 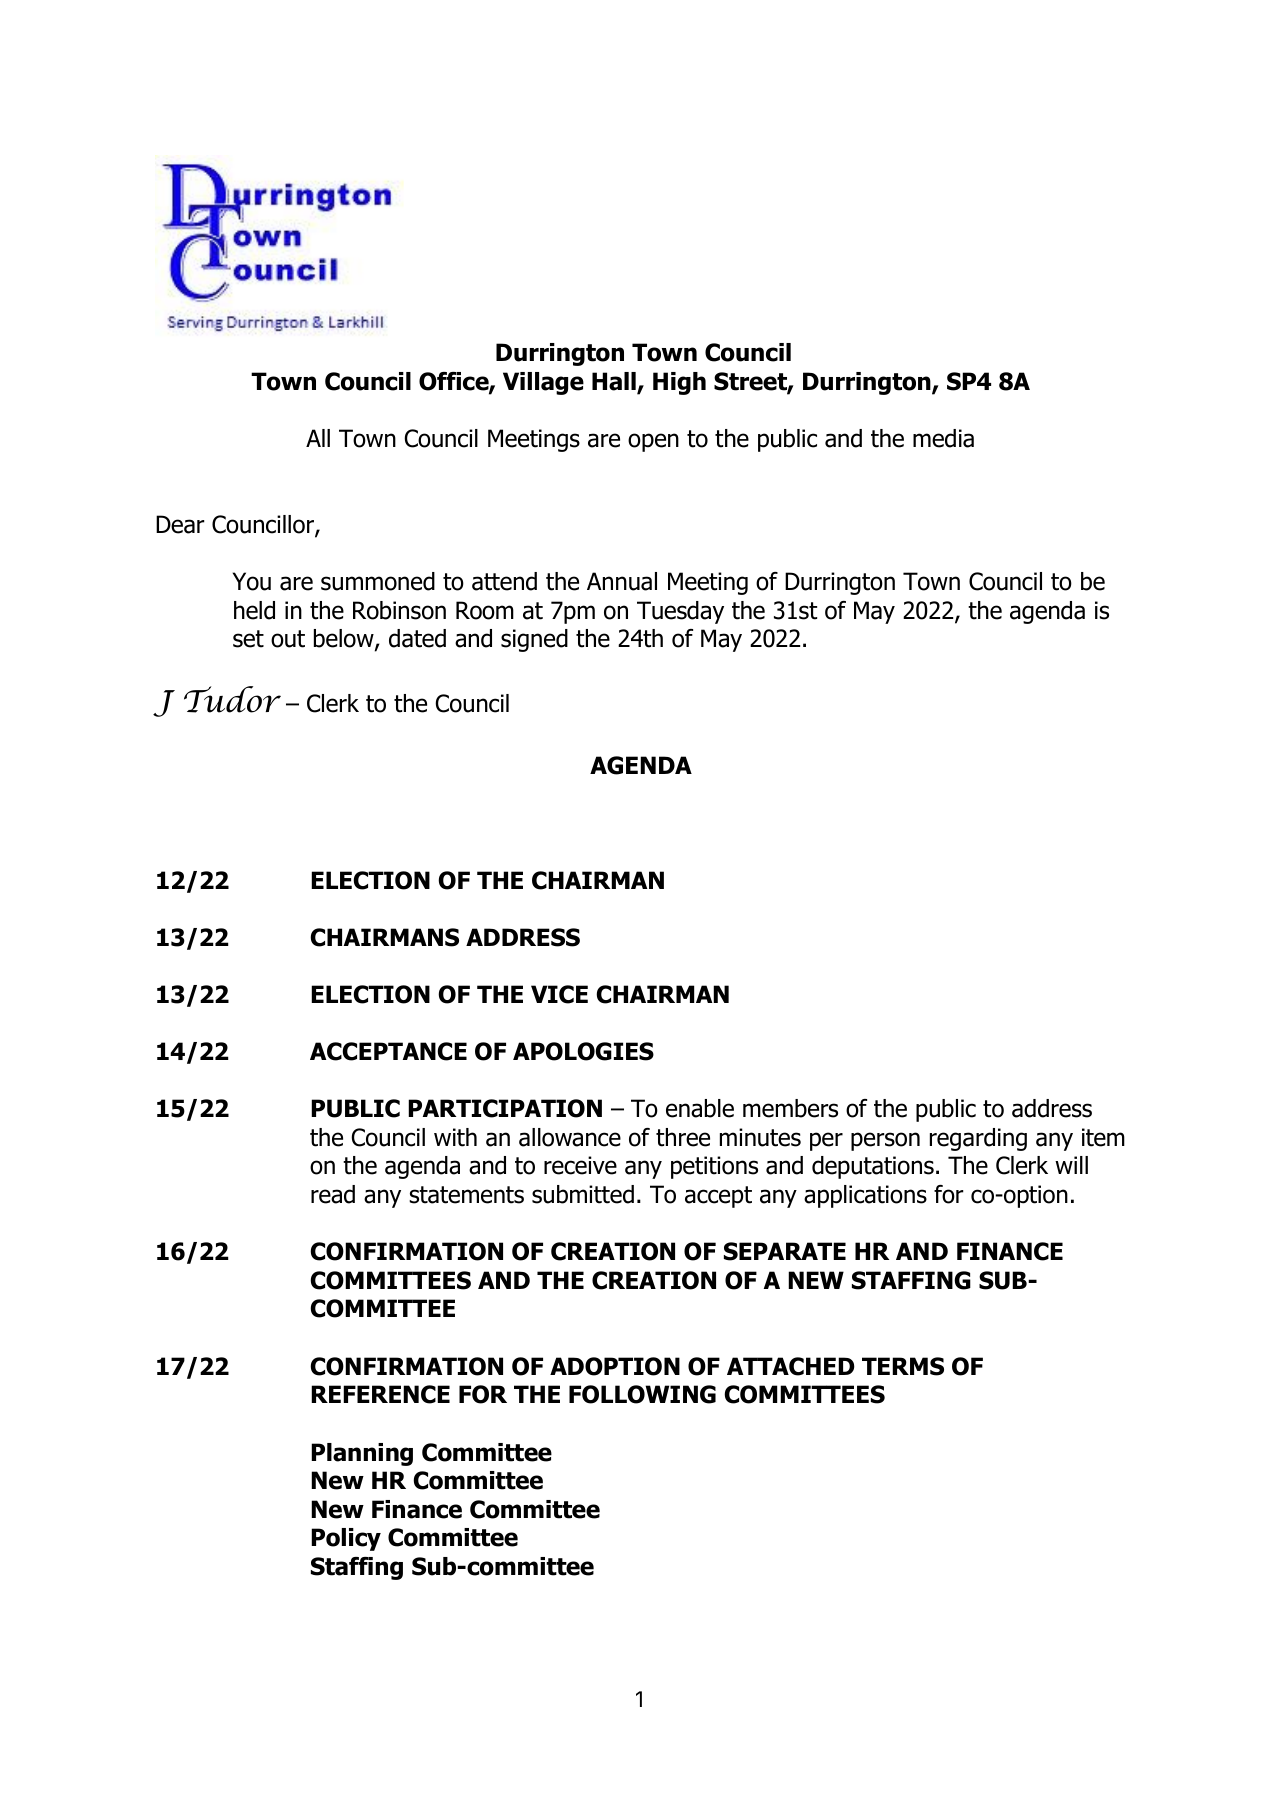 I want to click on TERMS, so click(x=903, y=1366).
